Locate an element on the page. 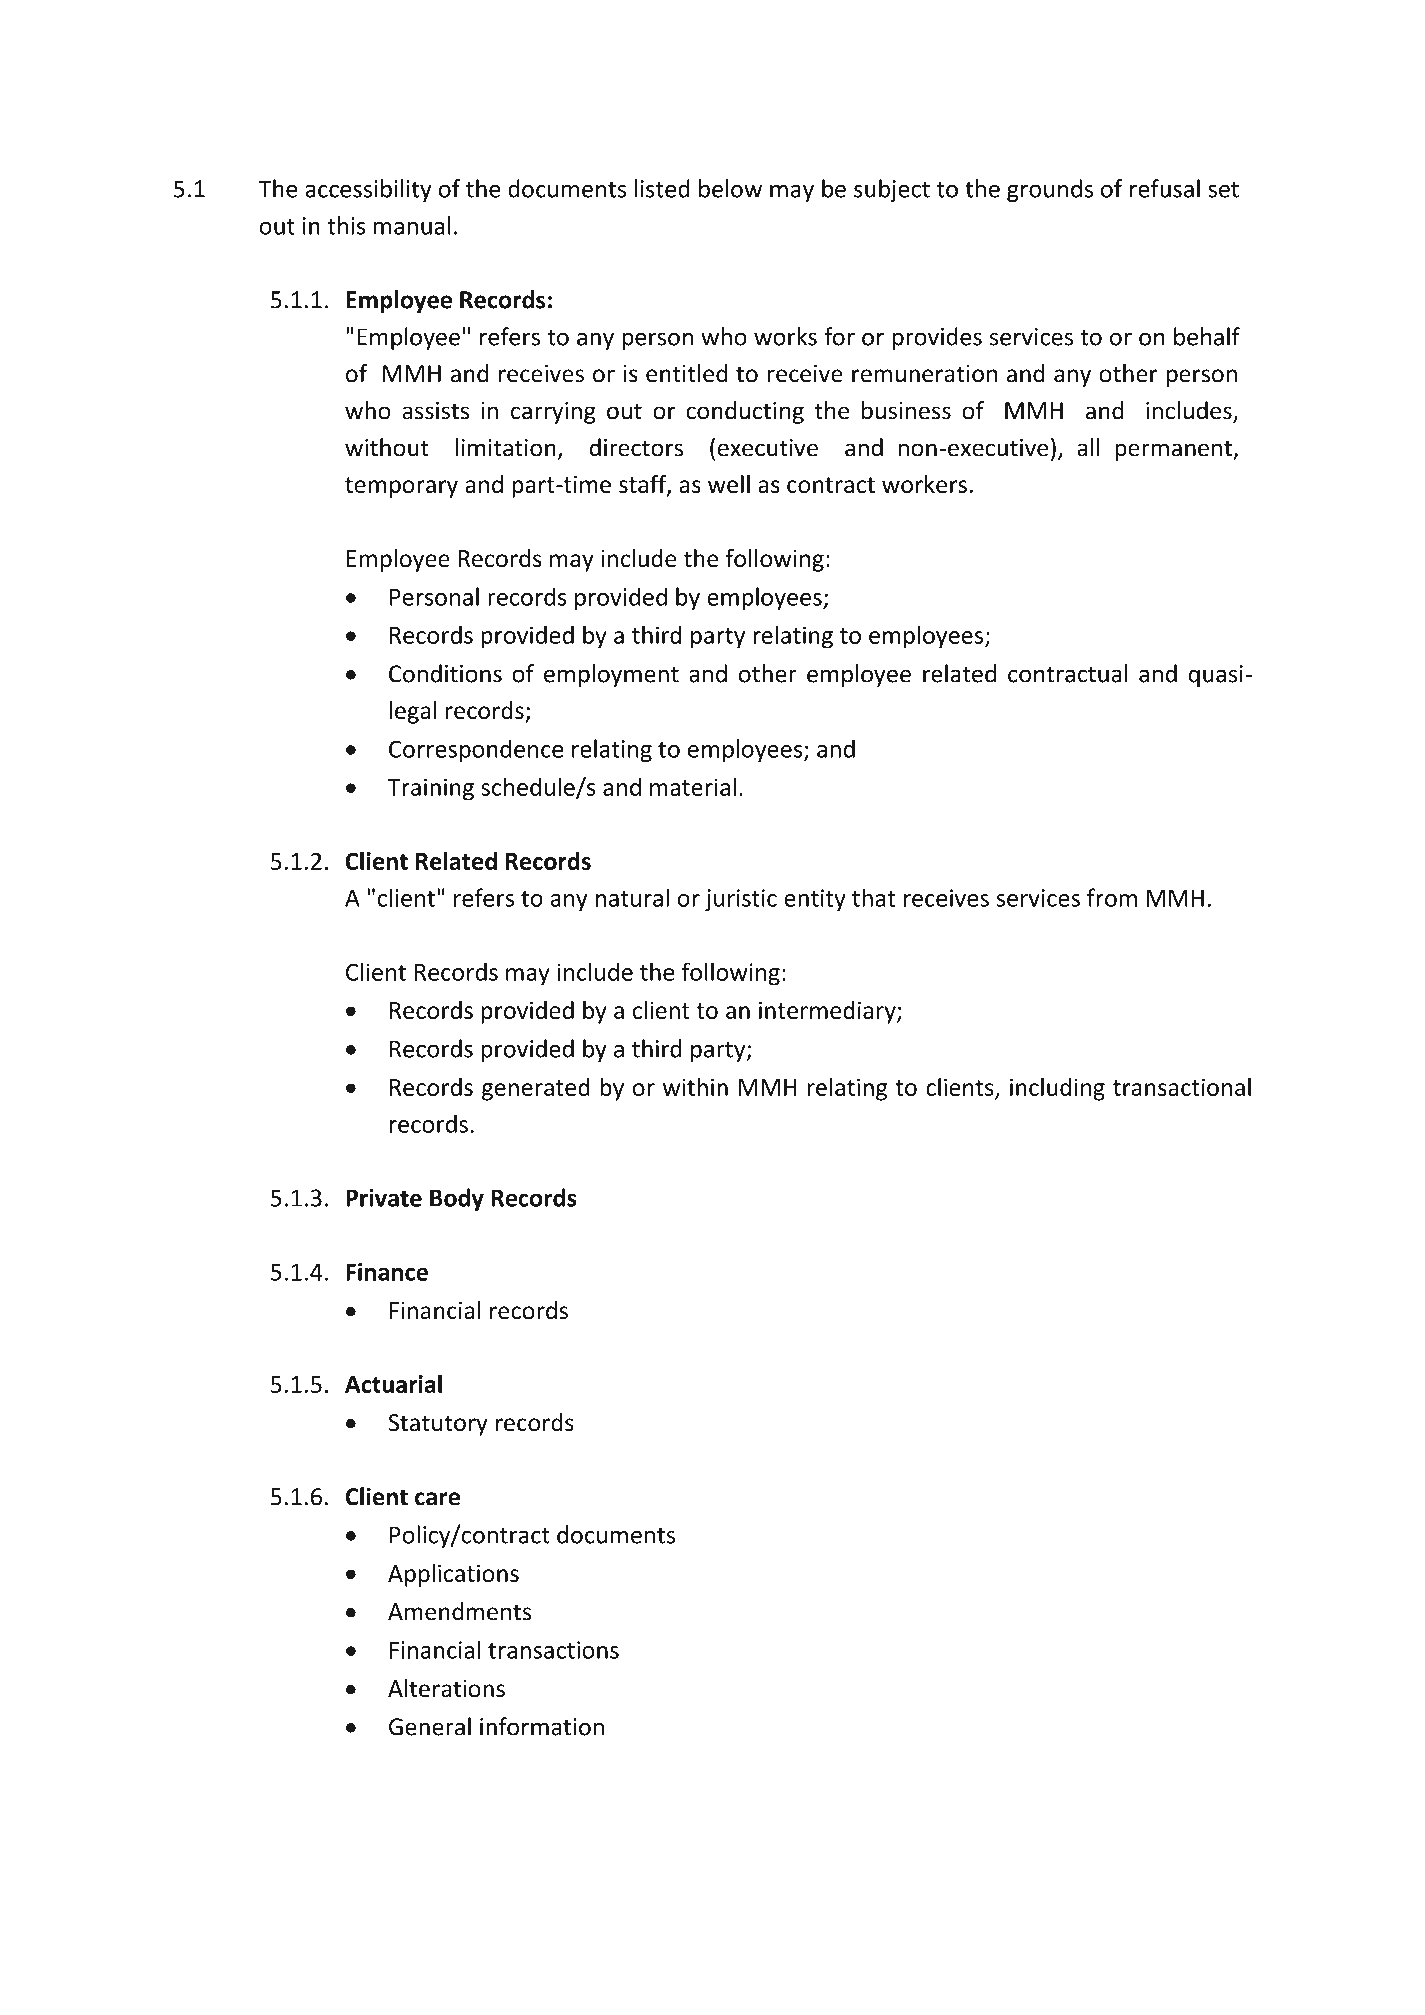  refusal is located at coordinates (1165, 188).
